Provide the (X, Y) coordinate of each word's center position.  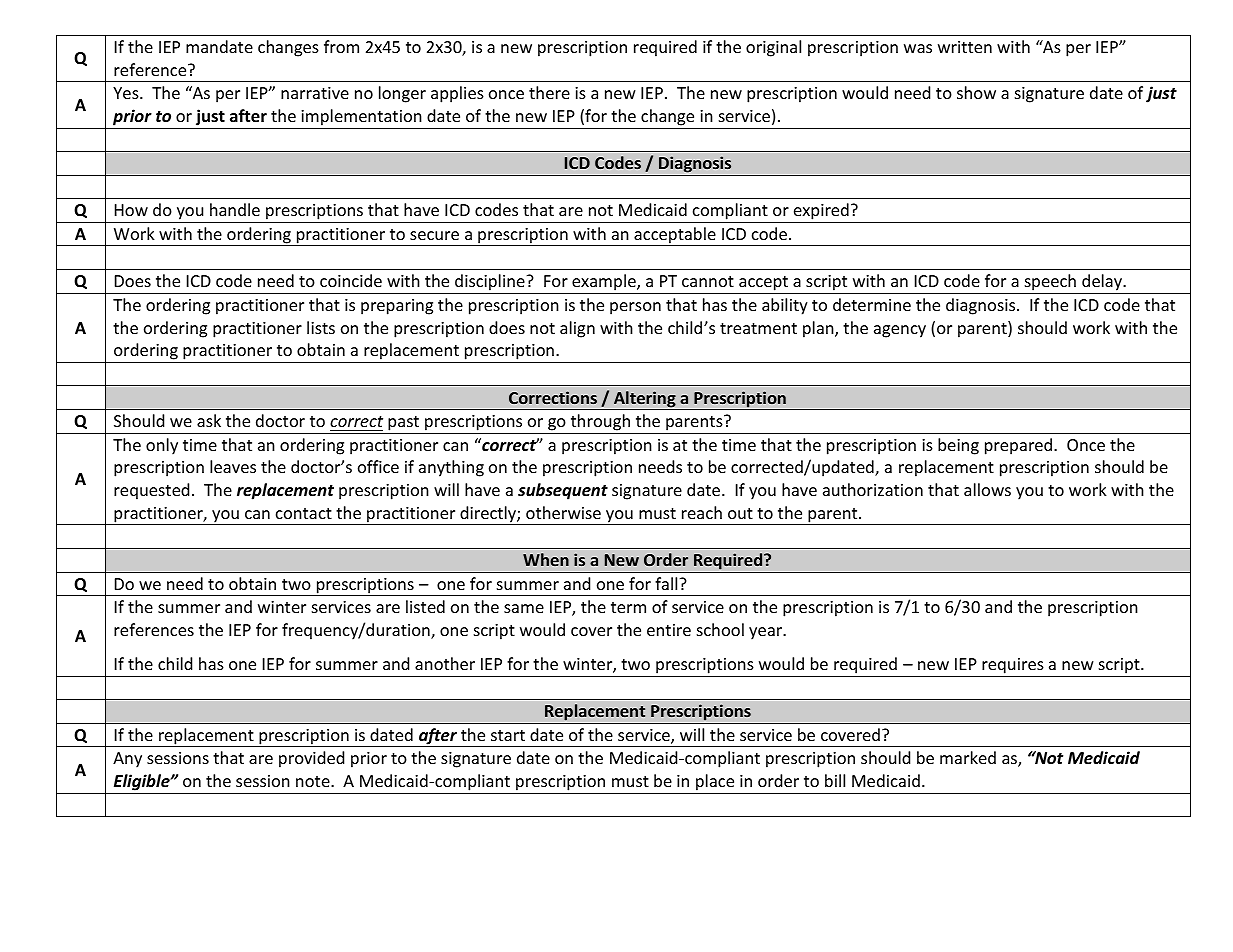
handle (235, 209)
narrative (315, 93)
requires (1013, 666)
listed (425, 606)
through (600, 422)
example (605, 282)
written (965, 47)
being (958, 446)
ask (209, 420)
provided (311, 759)
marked (968, 757)
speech (1050, 282)
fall (667, 583)
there (549, 92)
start (508, 735)
